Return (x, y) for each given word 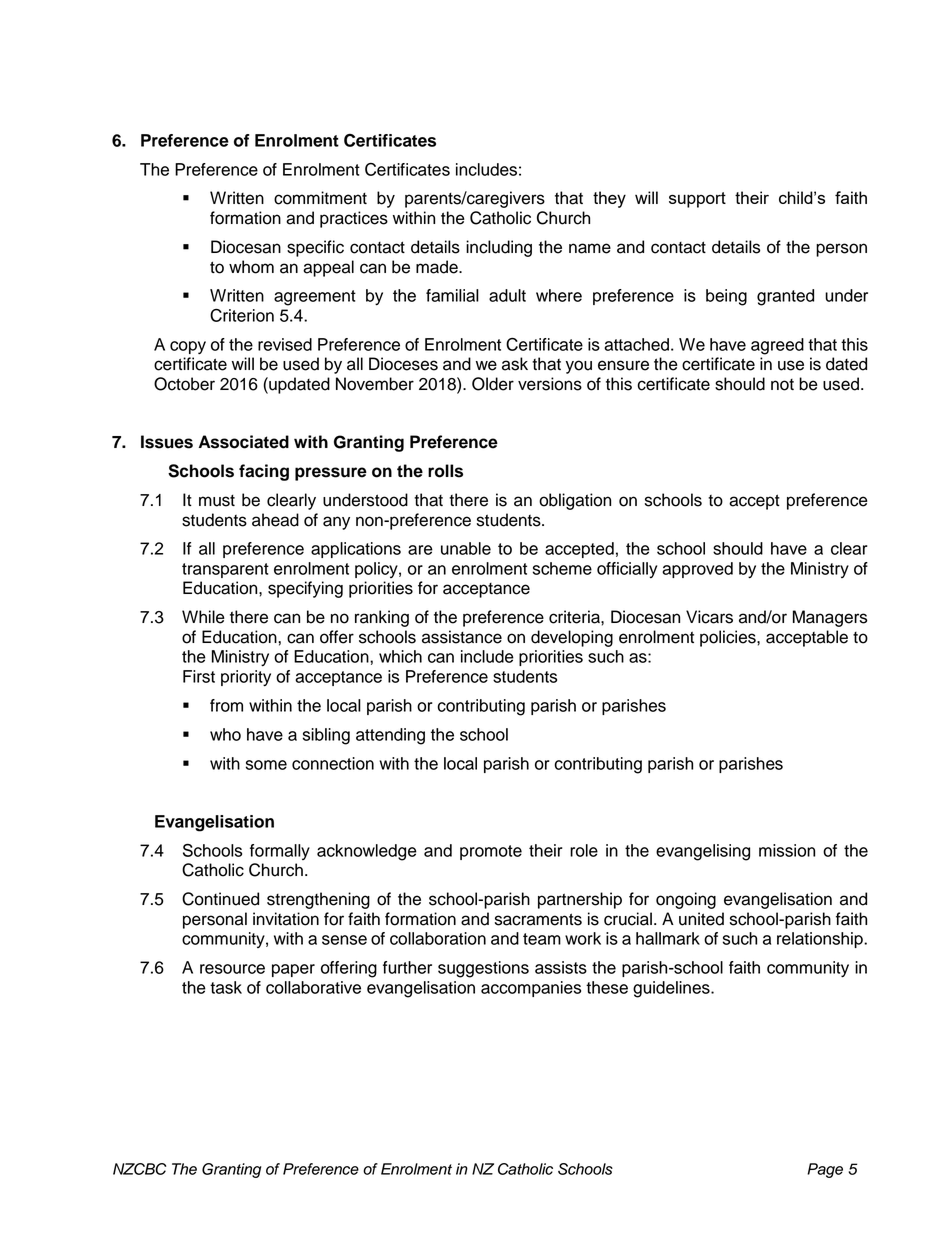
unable (466, 548)
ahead (275, 520)
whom (251, 267)
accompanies (531, 989)
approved (697, 570)
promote (491, 852)
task (226, 987)
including (499, 248)
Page (825, 1170)
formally (280, 852)
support (697, 200)
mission (787, 850)
